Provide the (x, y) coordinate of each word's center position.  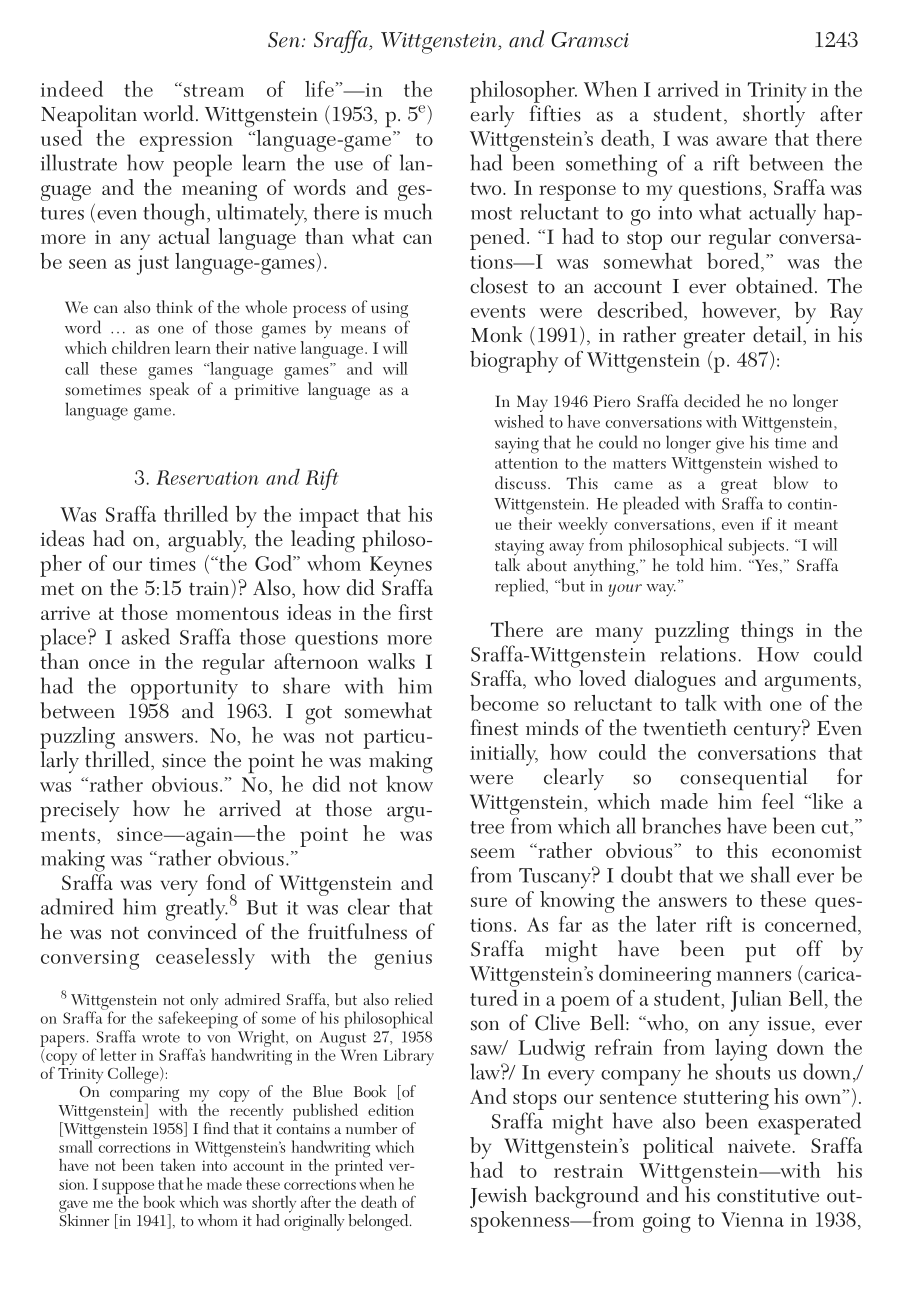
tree (487, 827)
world (168, 113)
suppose (128, 1189)
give (730, 445)
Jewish (498, 1197)
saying (517, 445)
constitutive (768, 1195)
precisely (79, 811)
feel (778, 801)
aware (741, 141)
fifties (555, 113)
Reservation (207, 477)
